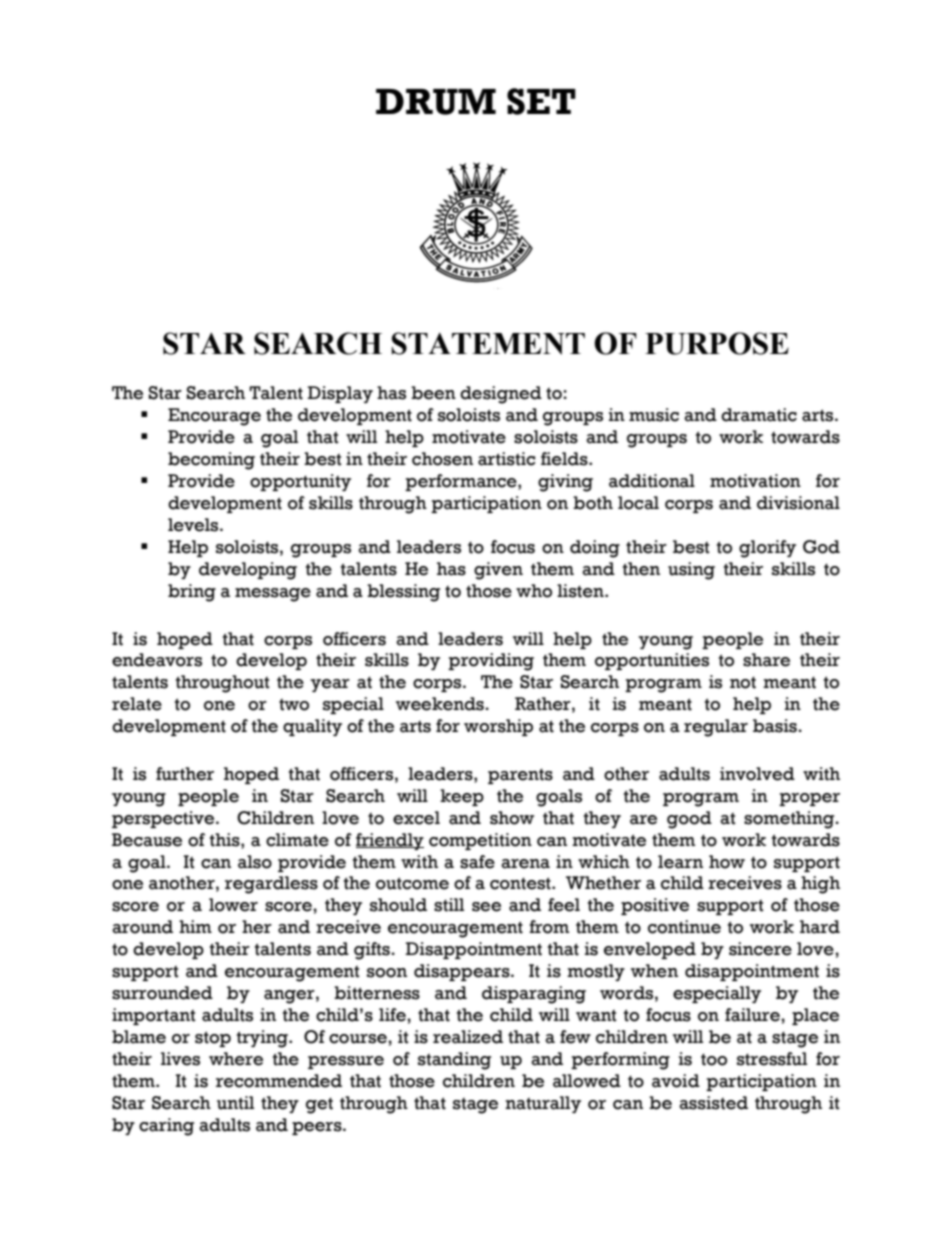 The image size is (952, 1233). I want to click on PURPOSE, so click(717, 343).
